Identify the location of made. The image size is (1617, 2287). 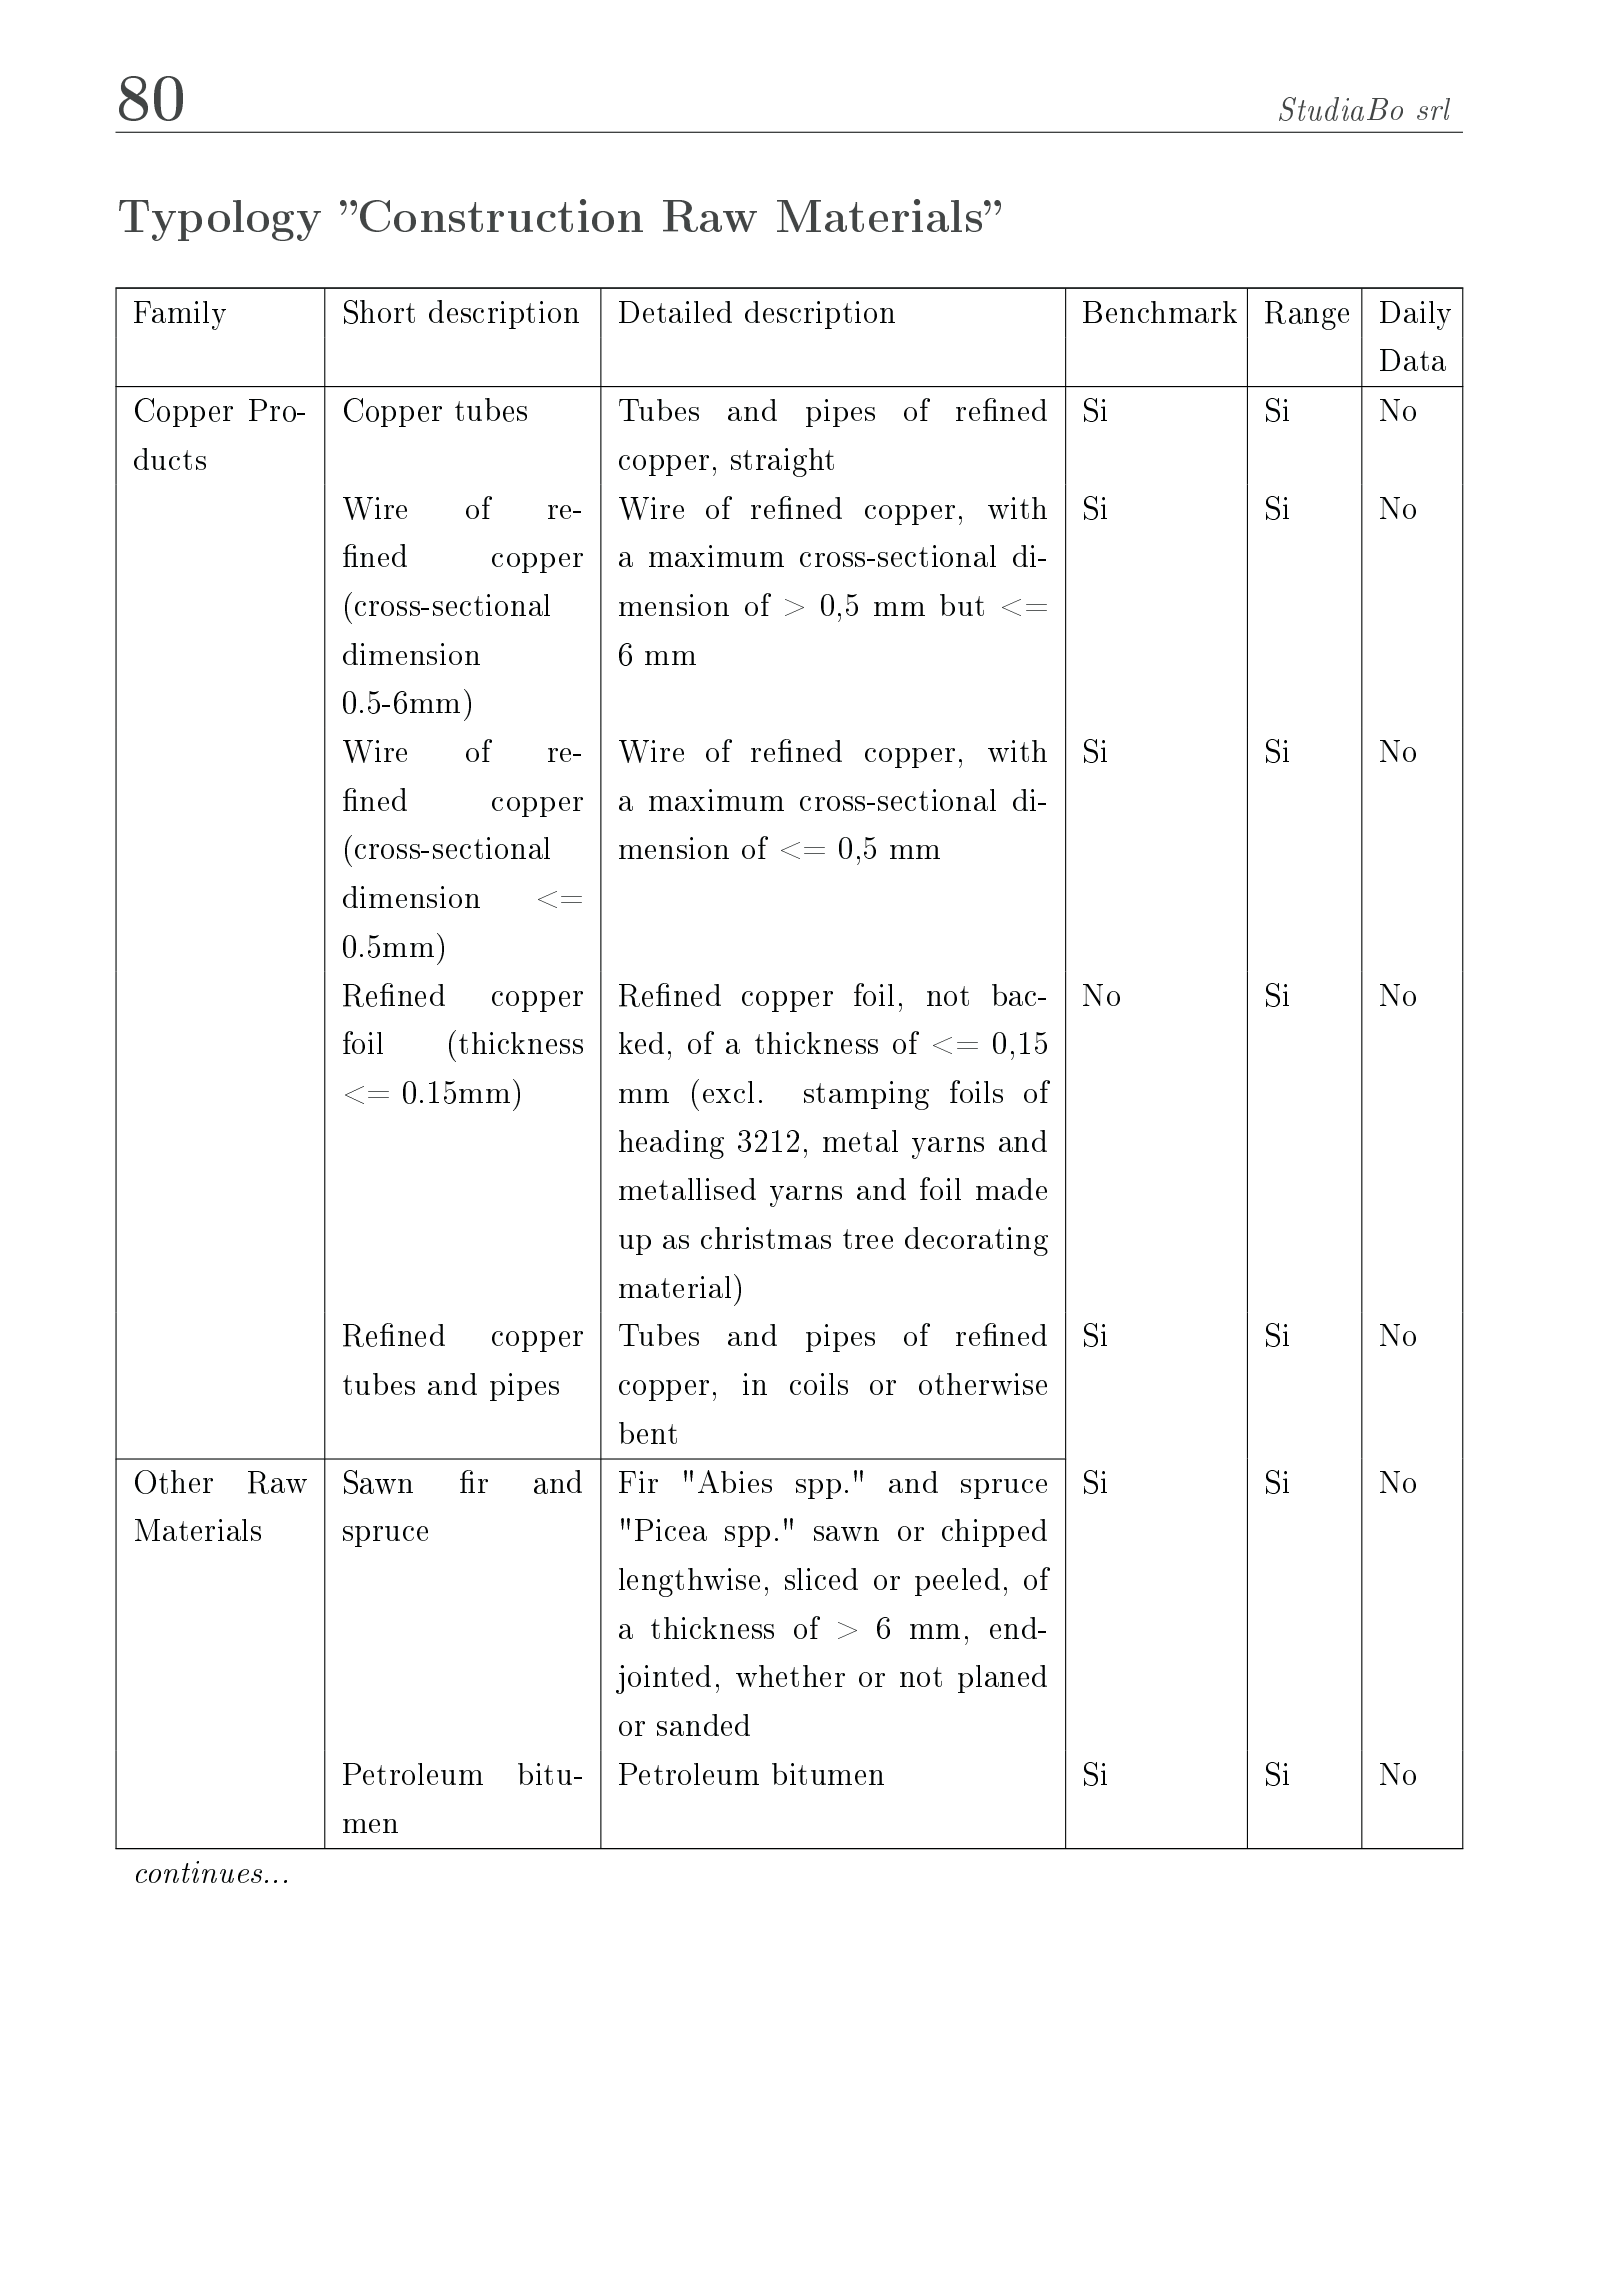
(1011, 1189).
